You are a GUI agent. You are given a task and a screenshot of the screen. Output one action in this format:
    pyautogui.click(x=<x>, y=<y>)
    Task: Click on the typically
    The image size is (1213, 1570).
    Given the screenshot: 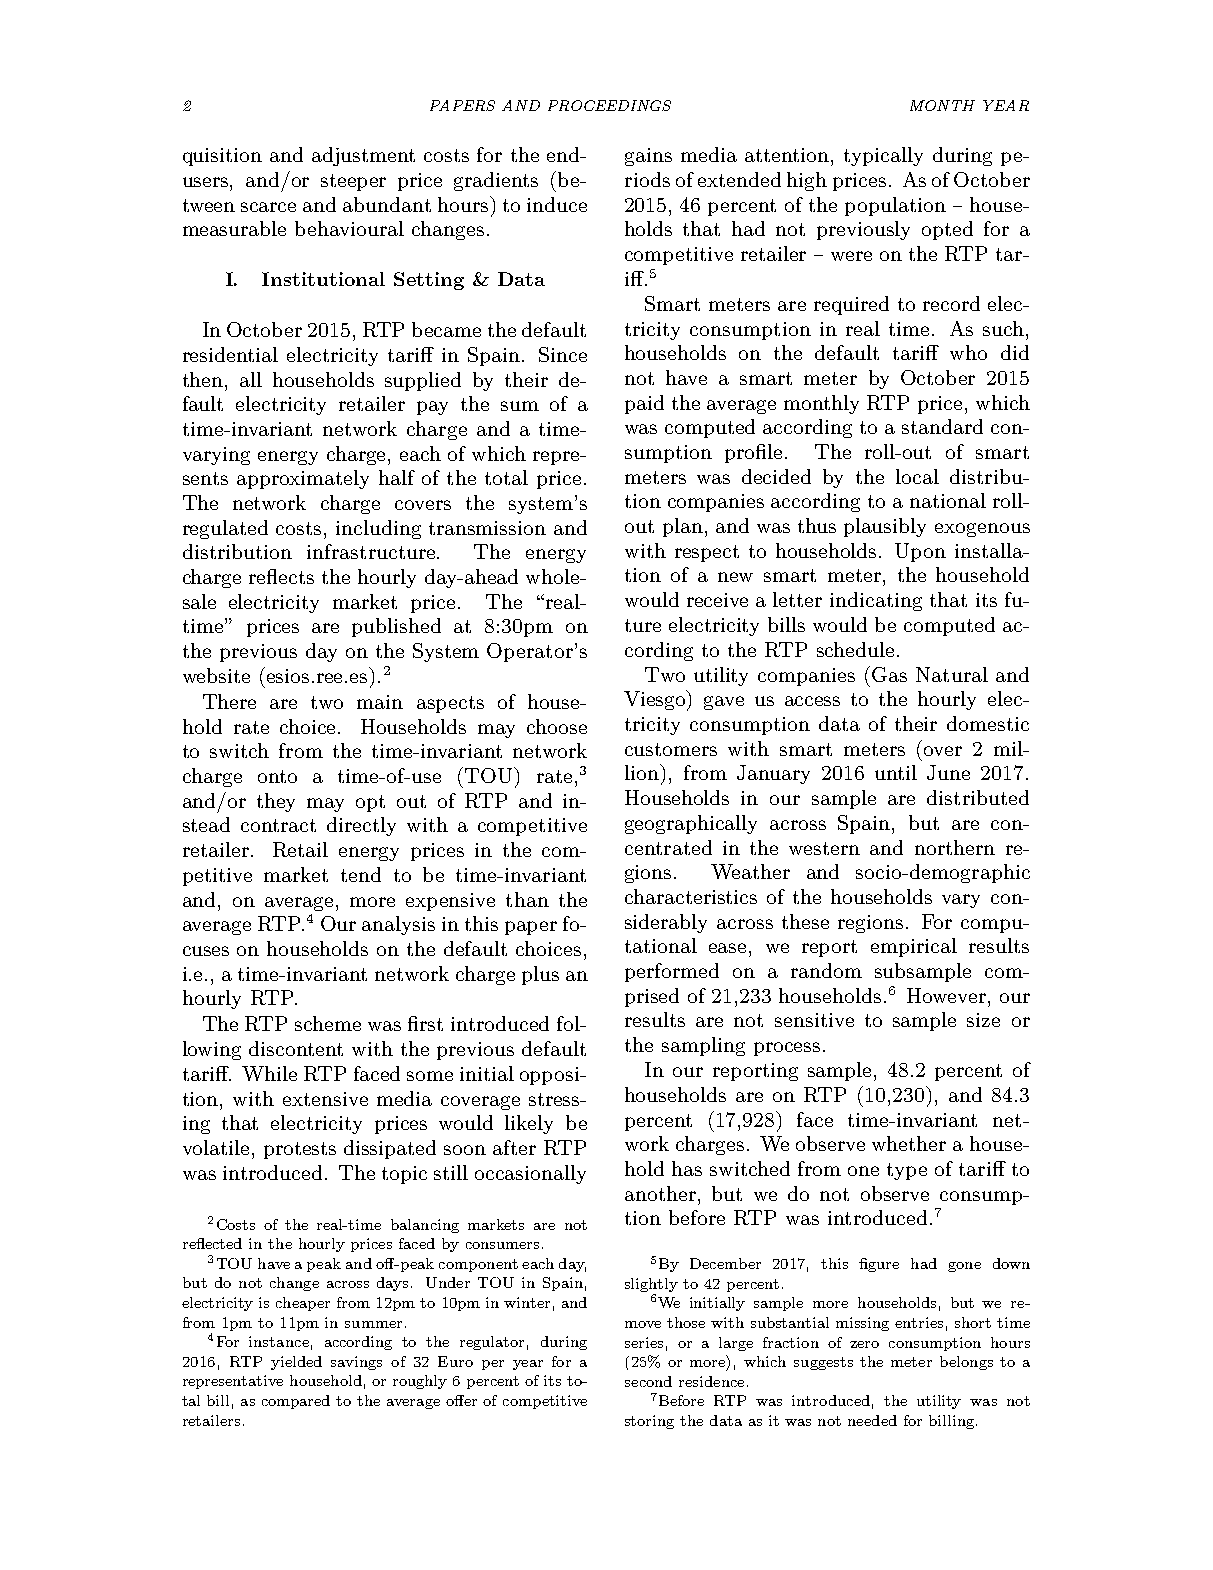 What is the action you would take?
    pyautogui.click(x=883, y=156)
